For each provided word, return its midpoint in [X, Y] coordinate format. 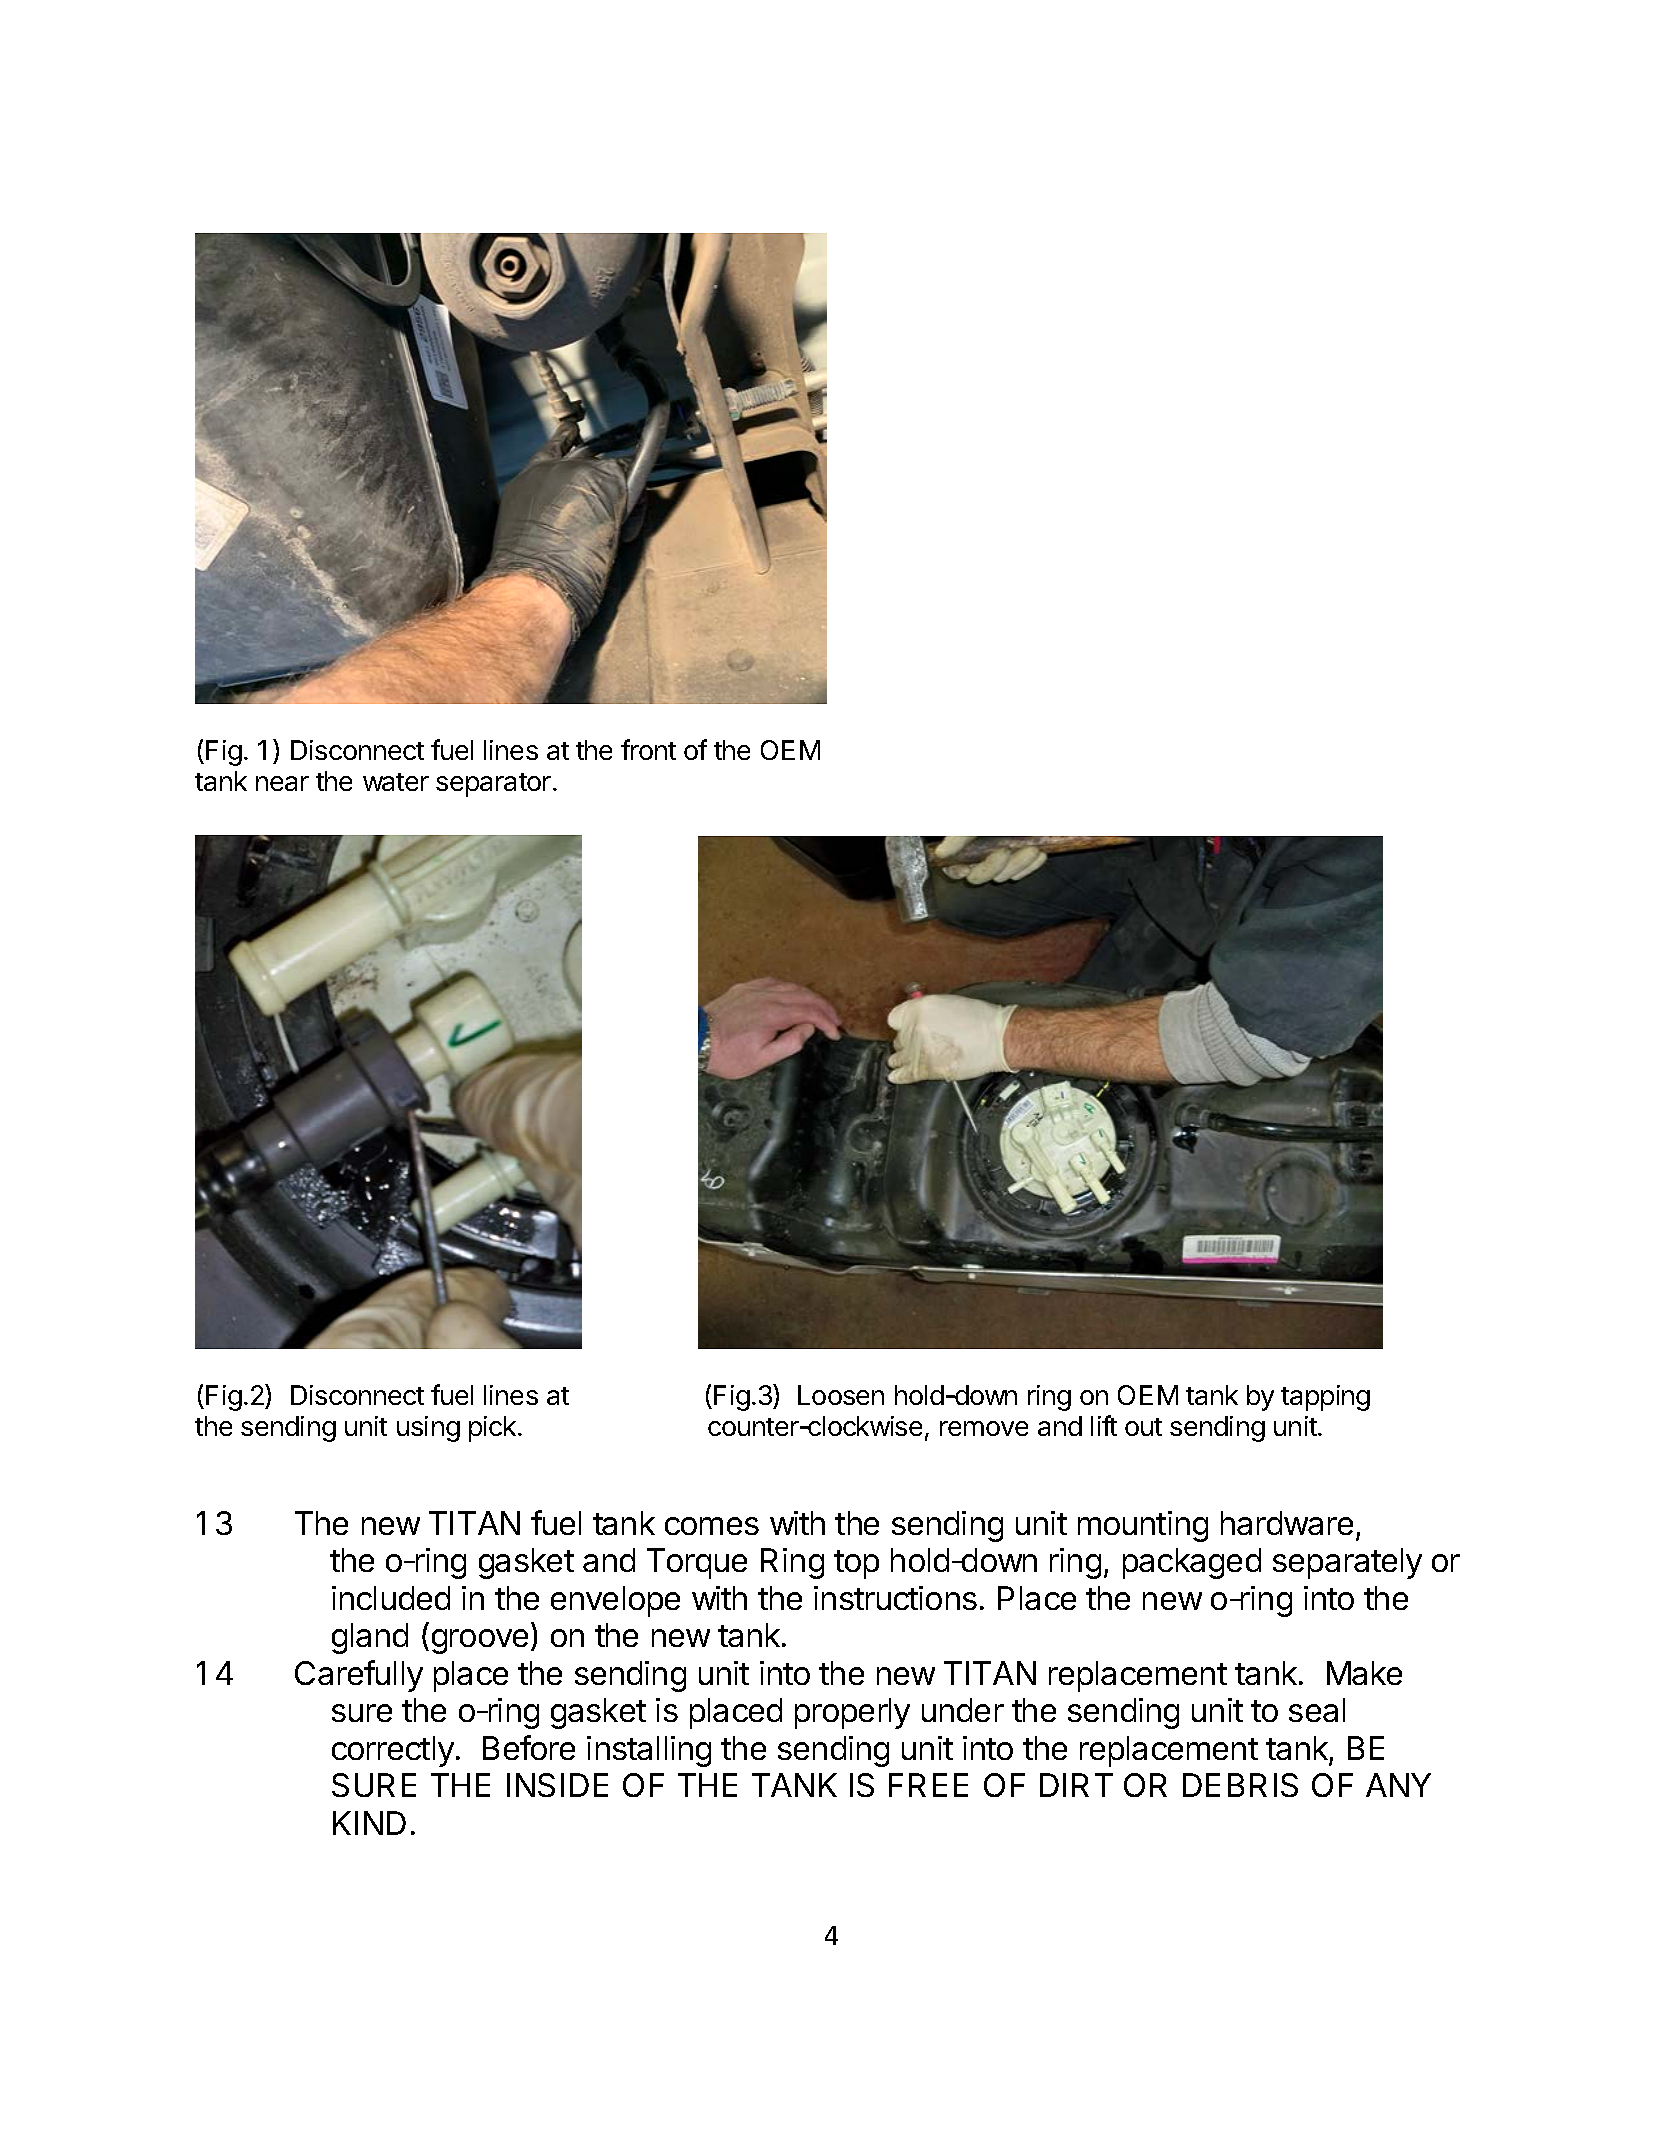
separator [493, 785]
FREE [928, 1785]
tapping [1325, 1398]
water [396, 782]
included [391, 1598]
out [1143, 1427]
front [648, 749]
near [282, 783]
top [856, 1564]
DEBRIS [1240, 1785]
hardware [1287, 1523]
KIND [369, 1823]
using [428, 1429]
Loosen [841, 1395]
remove [984, 1428]
